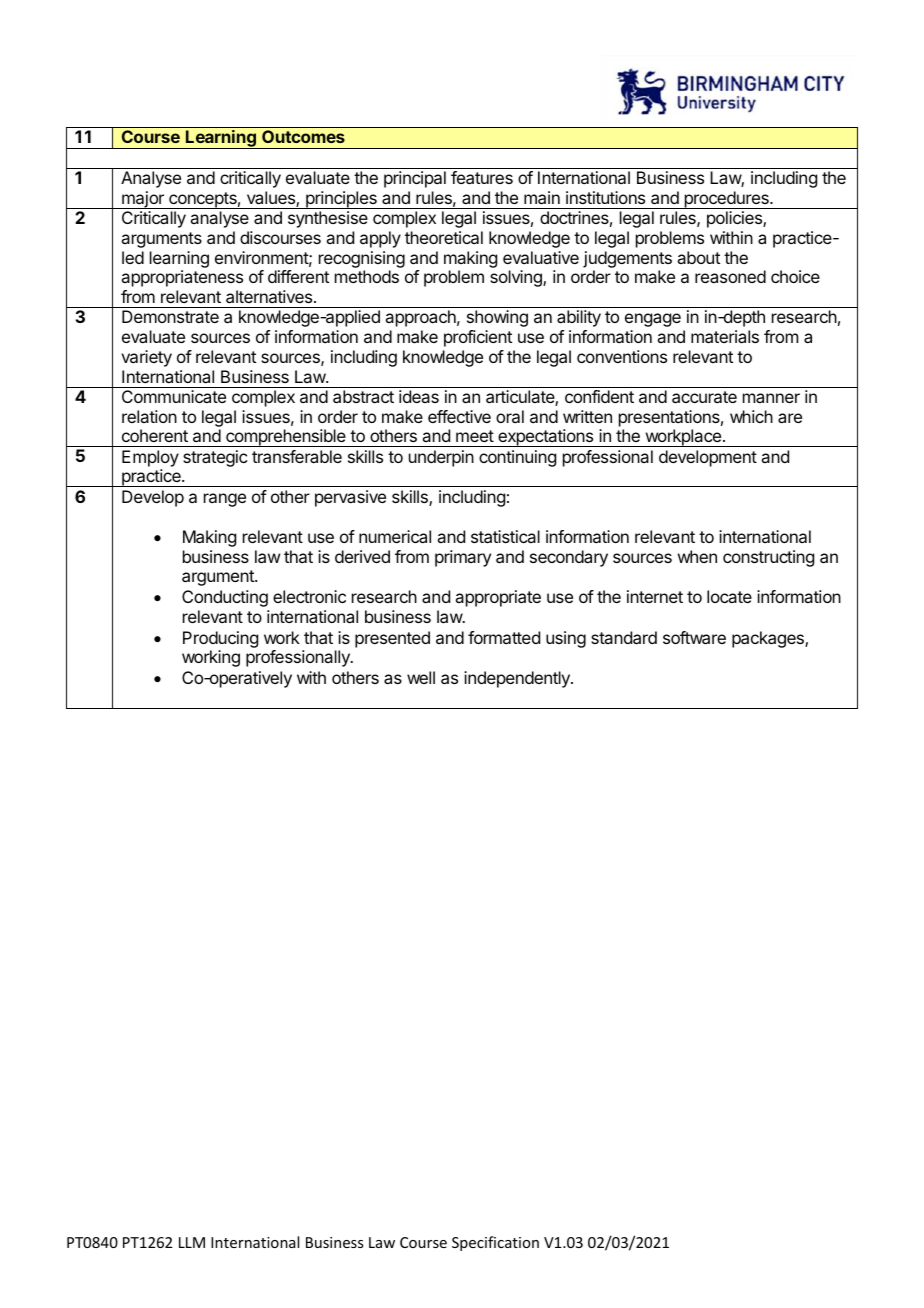 This screenshot has height=1308, width=924. What do you see at coordinates (769, 639) in the screenshot?
I see `packages` at bounding box center [769, 639].
